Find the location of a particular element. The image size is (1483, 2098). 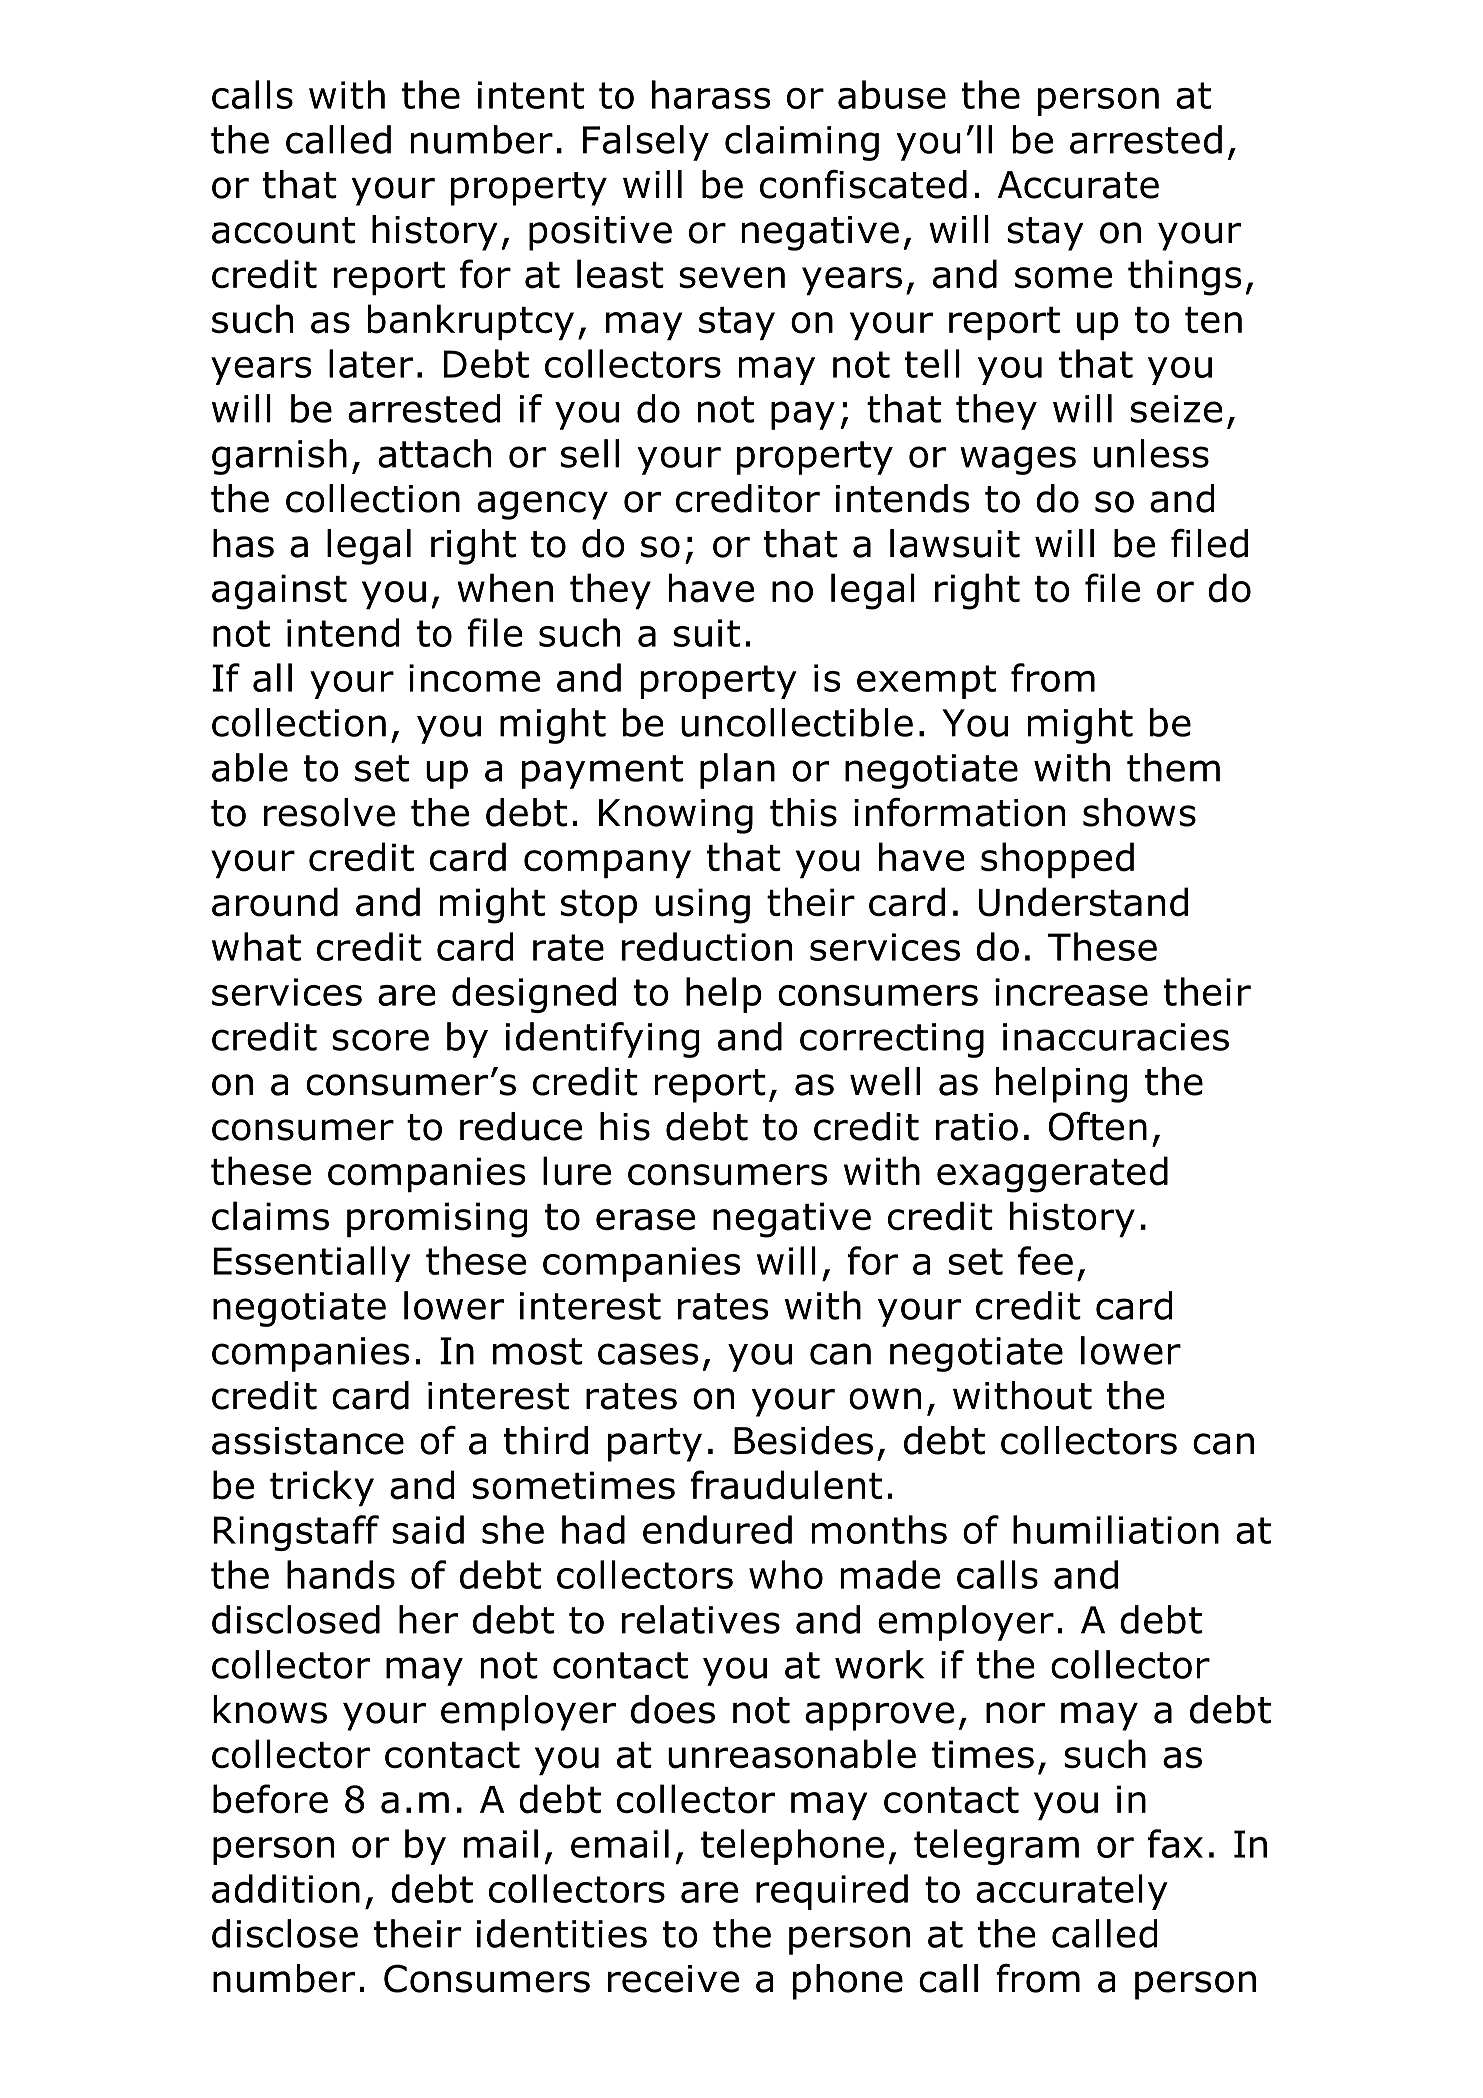

things is located at coordinates (1184, 277).
